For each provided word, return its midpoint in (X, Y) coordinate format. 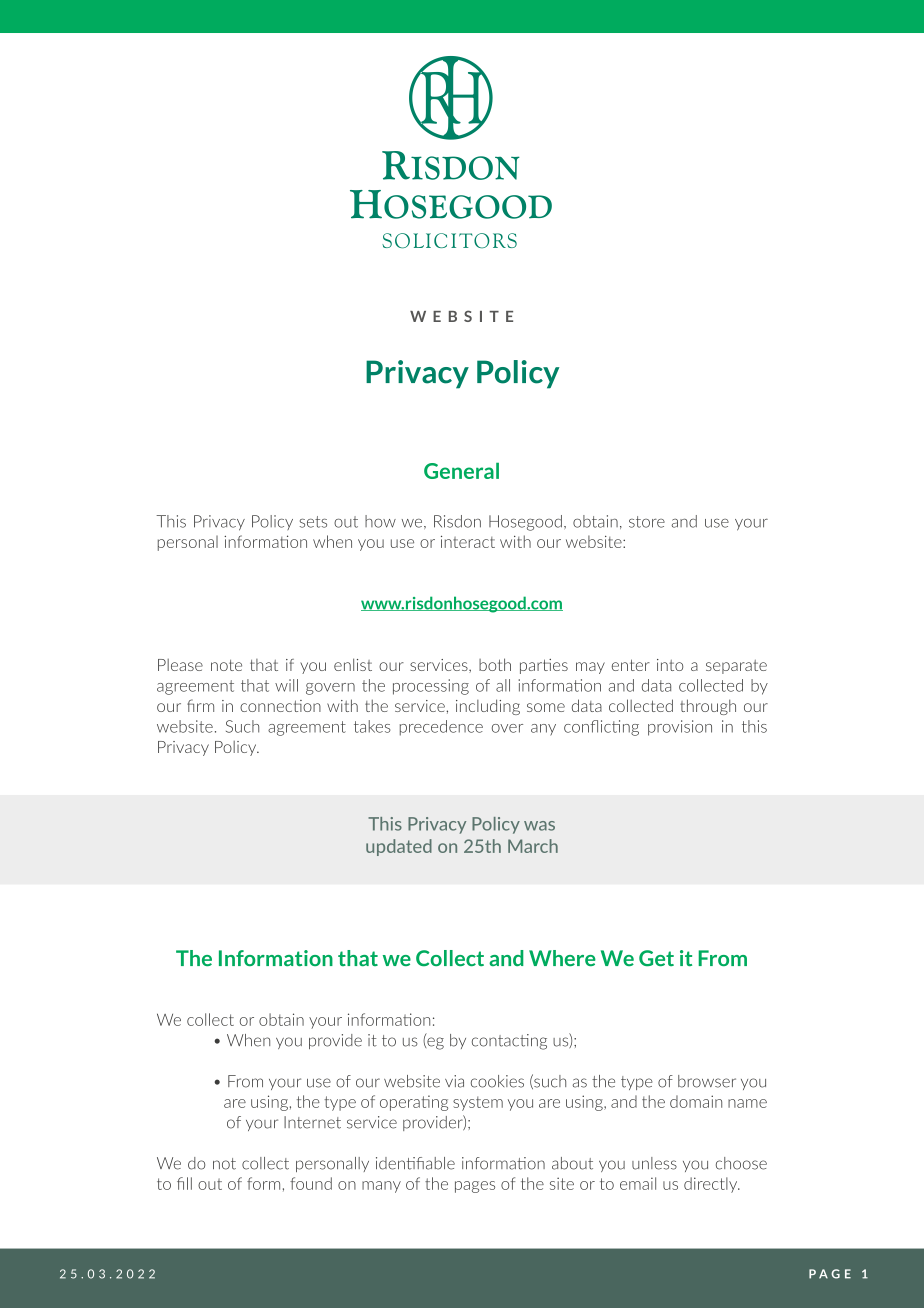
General (461, 471)
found (311, 1183)
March (533, 846)
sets (313, 522)
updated (399, 847)
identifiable (415, 1163)
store (647, 522)
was (539, 826)
